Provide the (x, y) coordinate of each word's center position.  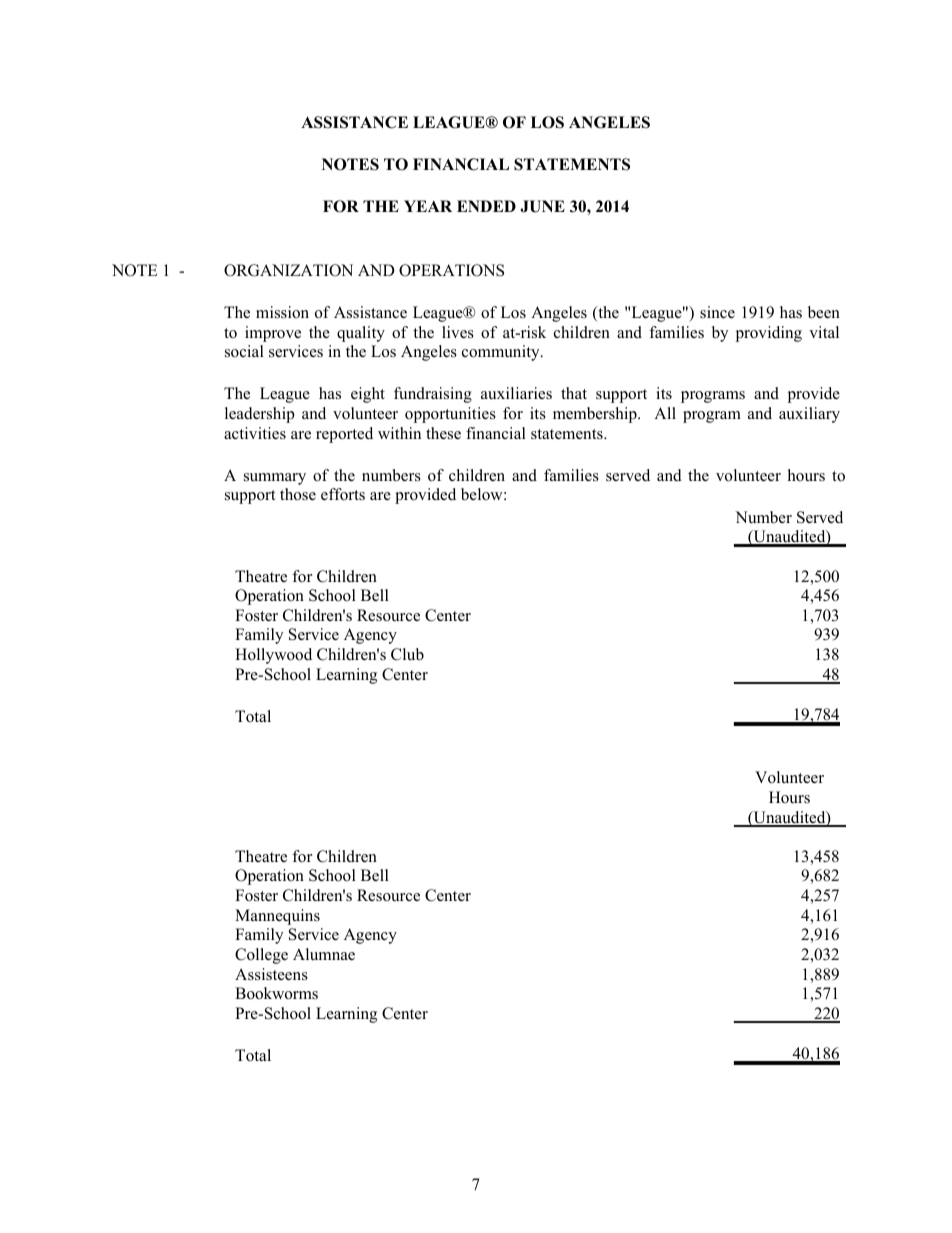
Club (407, 654)
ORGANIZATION (288, 270)
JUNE (542, 206)
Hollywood (273, 656)
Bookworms (276, 993)
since (717, 312)
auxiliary (809, 415)
